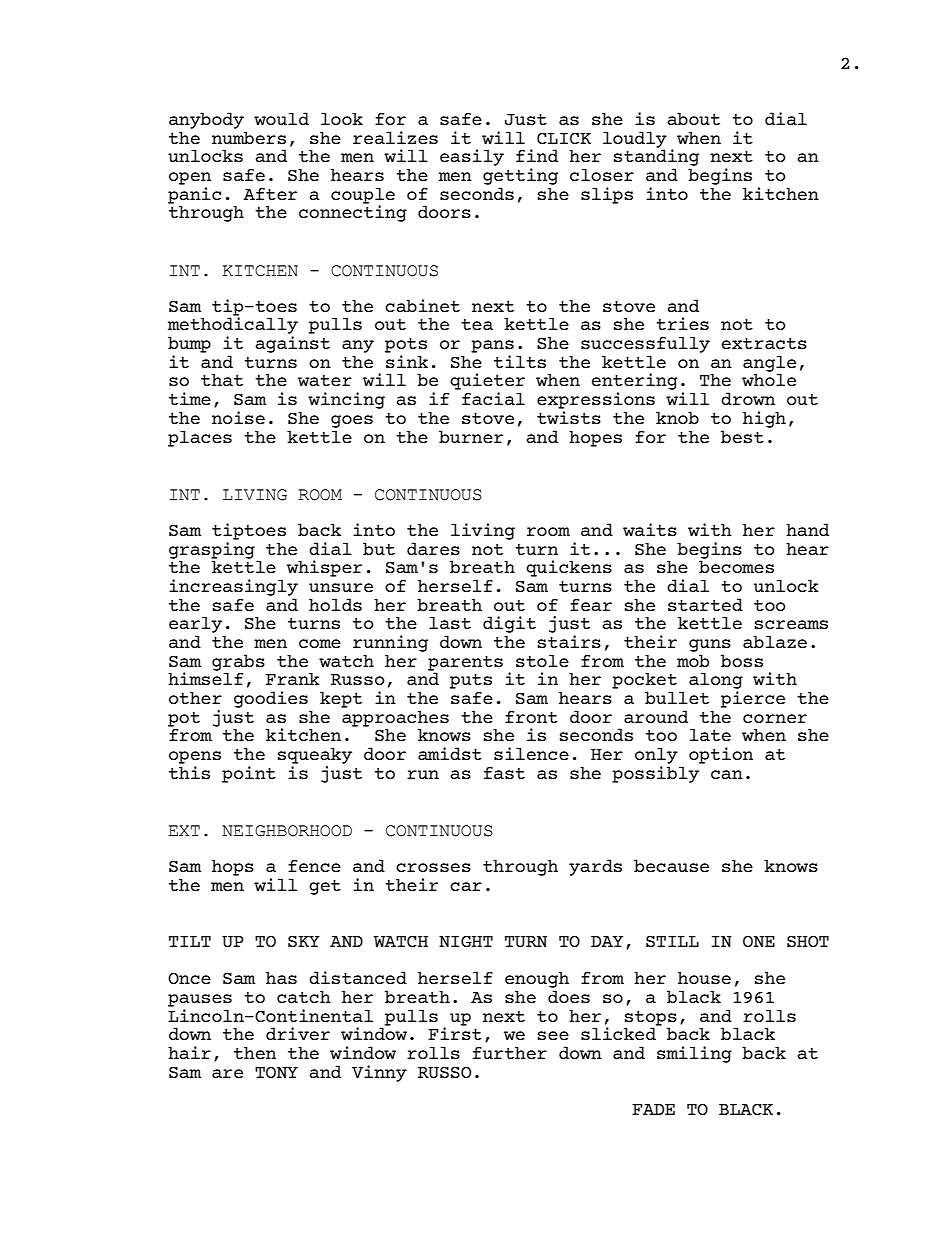  Describe the element at coordinates (472, 157) in the image. I see `easily` at that location.
